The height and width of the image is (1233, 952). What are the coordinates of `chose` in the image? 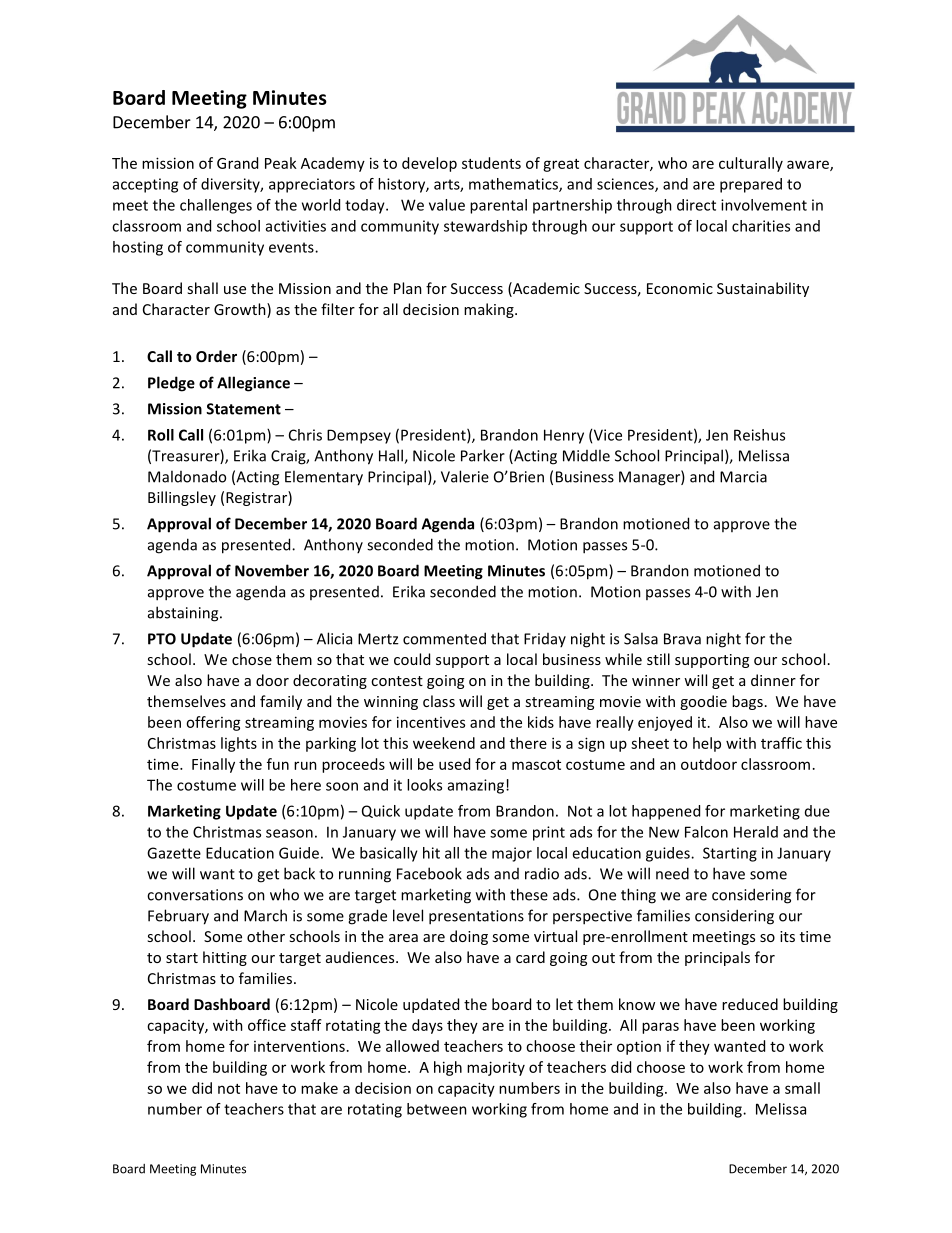 It's located at (252, 659).
